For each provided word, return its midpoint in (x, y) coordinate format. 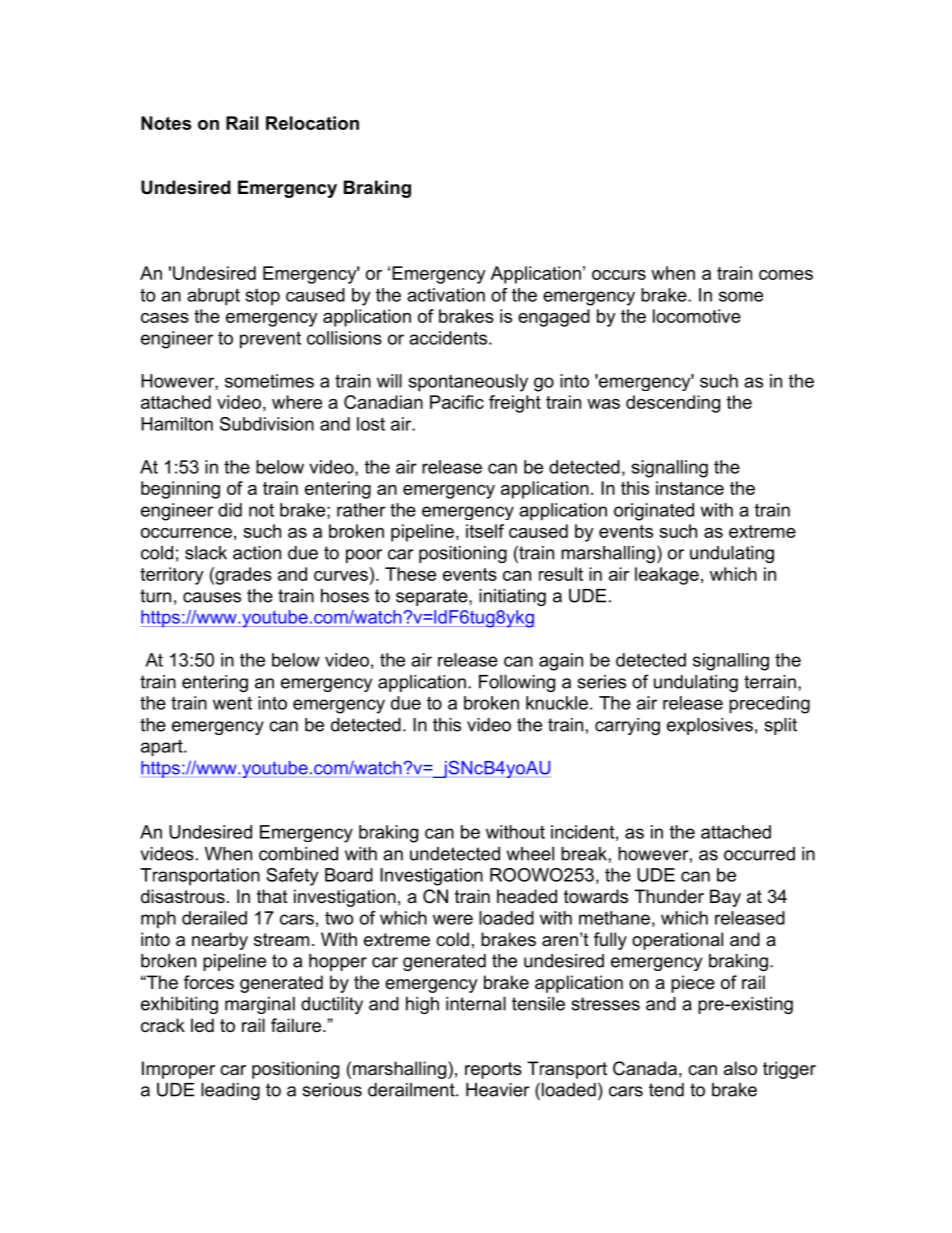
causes (212, 597)
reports (493, 1070)
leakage (667, 576)
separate (433, 597)
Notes (166, 123)
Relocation (312, 123)
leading (230, 1091)
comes (786, 275)
